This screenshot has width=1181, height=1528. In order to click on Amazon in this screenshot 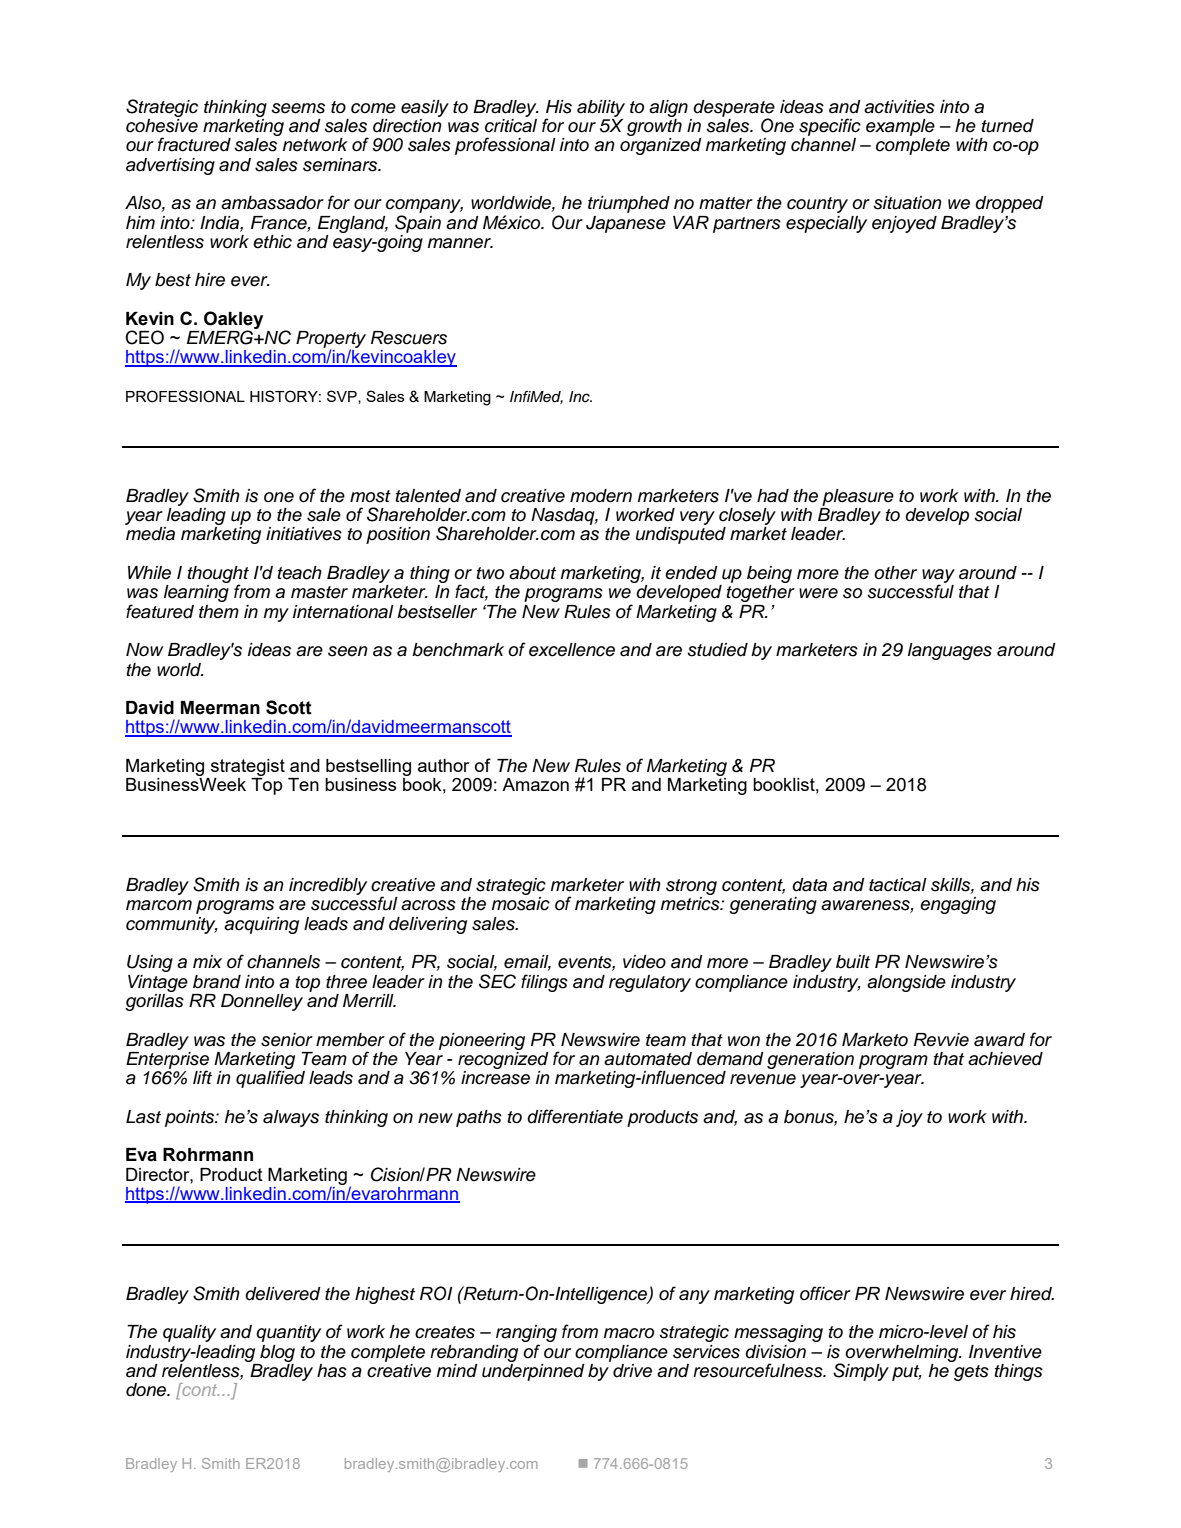, I will do `click(535, 784)`.
